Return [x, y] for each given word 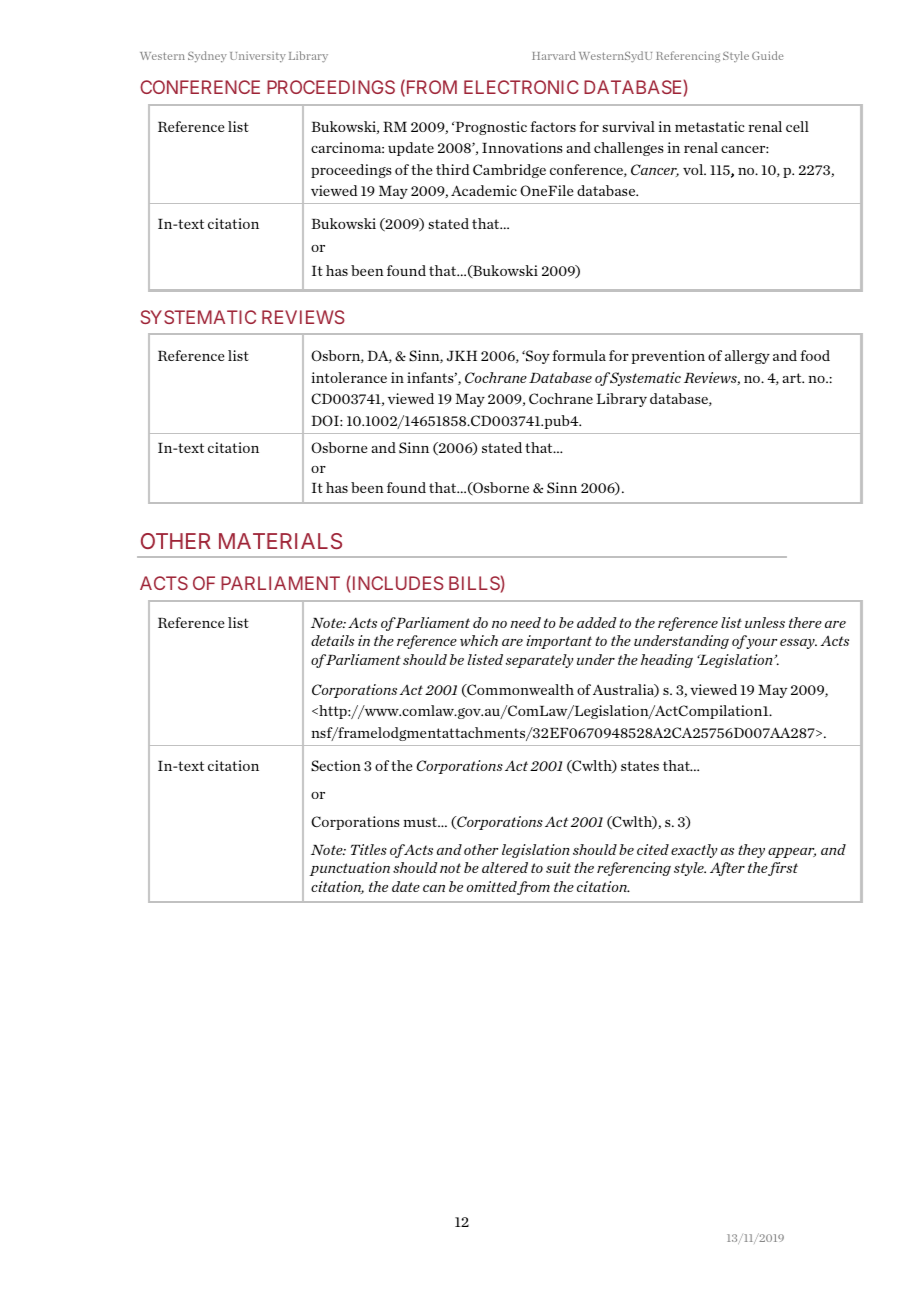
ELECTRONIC [521, 87]
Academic [484, 190]
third [453, 169]
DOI [326, 420]
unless [765, 622]
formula [579, 355]
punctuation [349, 869]
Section [336, 765]
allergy [747, 357]
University [258, 57]
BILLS [475, 583]
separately [539, 661]
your [760, 644]
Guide [768, 55]
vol [694, 169]
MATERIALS [280, 541]
